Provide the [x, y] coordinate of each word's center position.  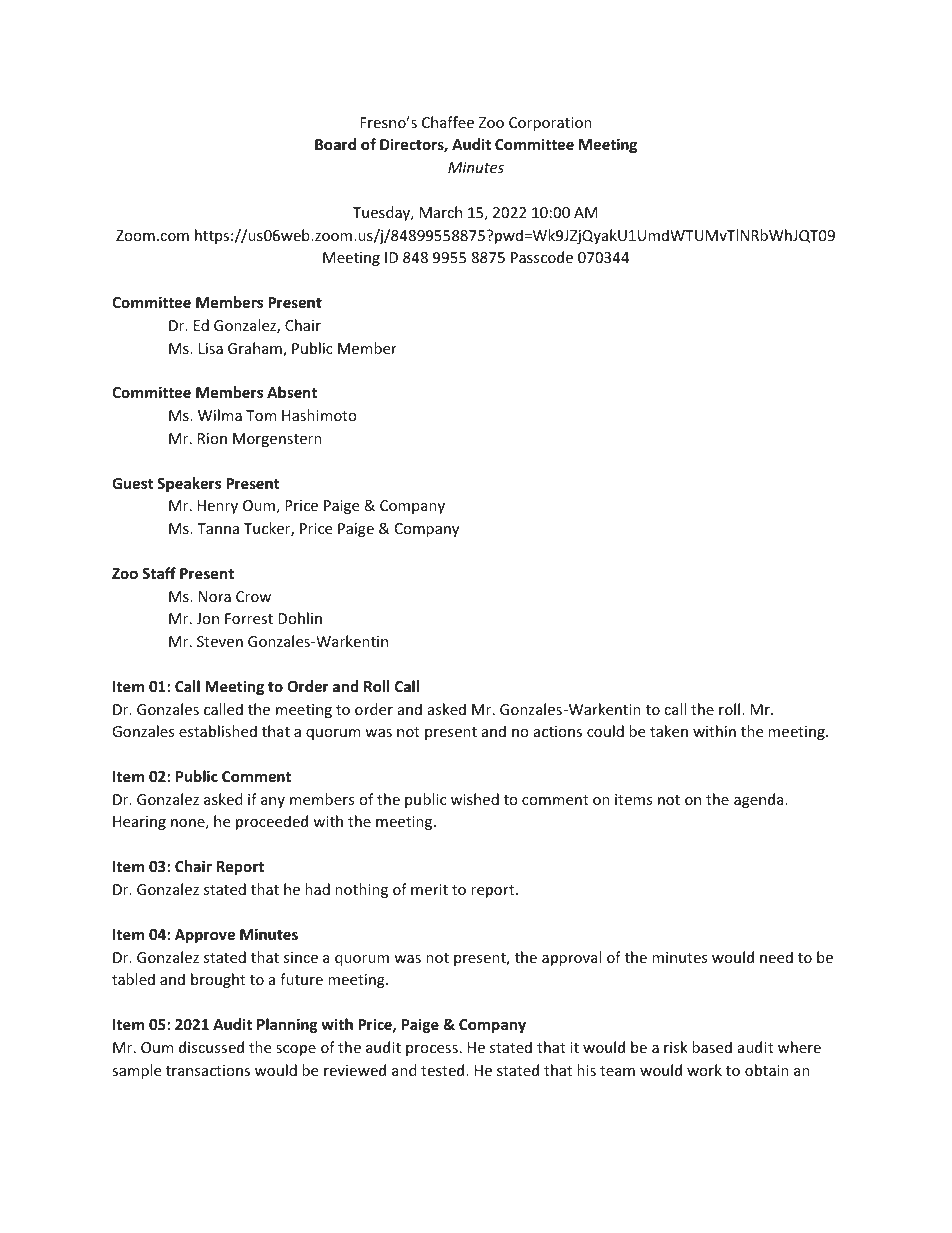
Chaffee [448, 122]
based [712, 1047]
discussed [211, 1047]
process [432, 1050]
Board [335, 144]
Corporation [550, 124]
